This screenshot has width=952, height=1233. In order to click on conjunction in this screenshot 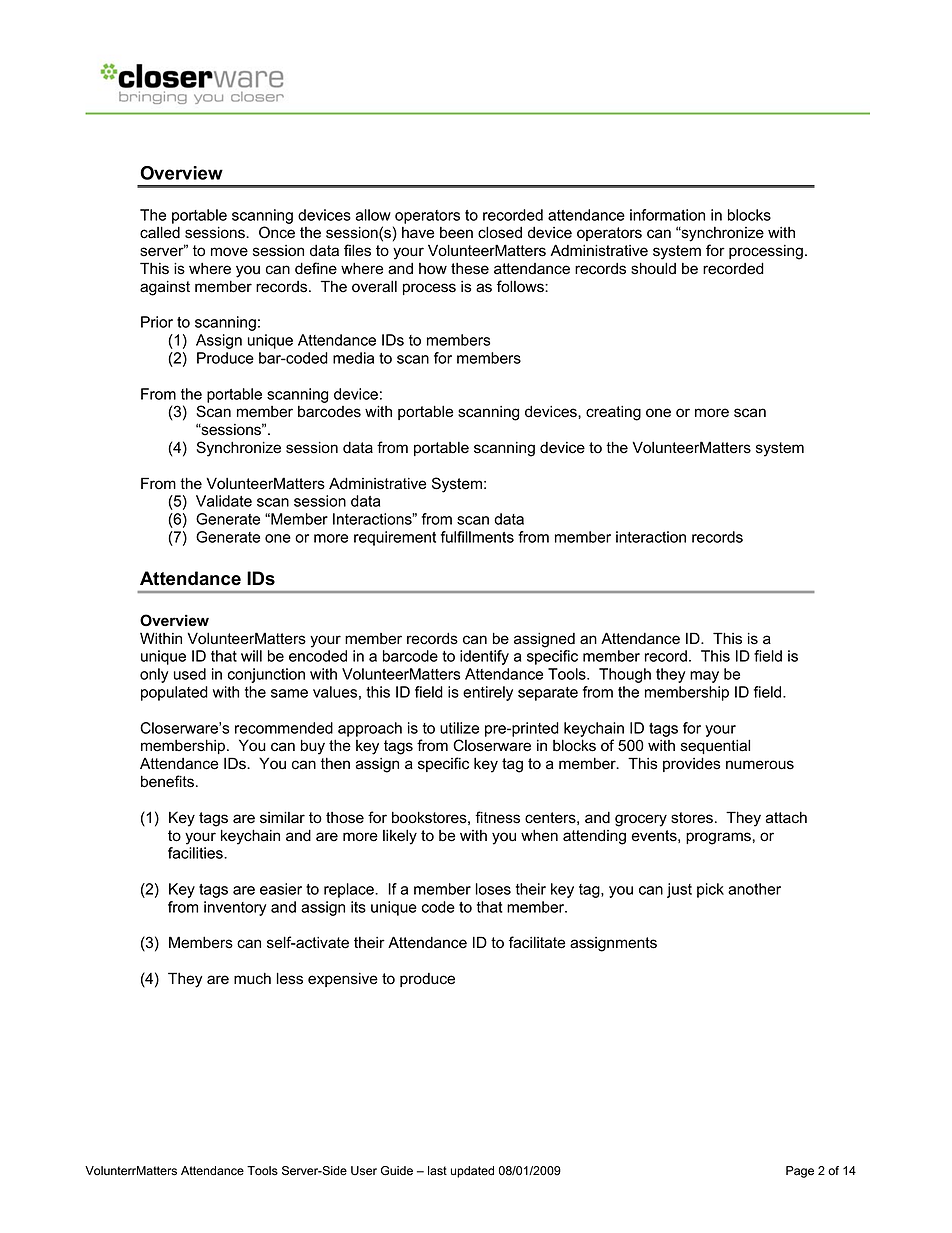, I will do `click(266, 675)`.
